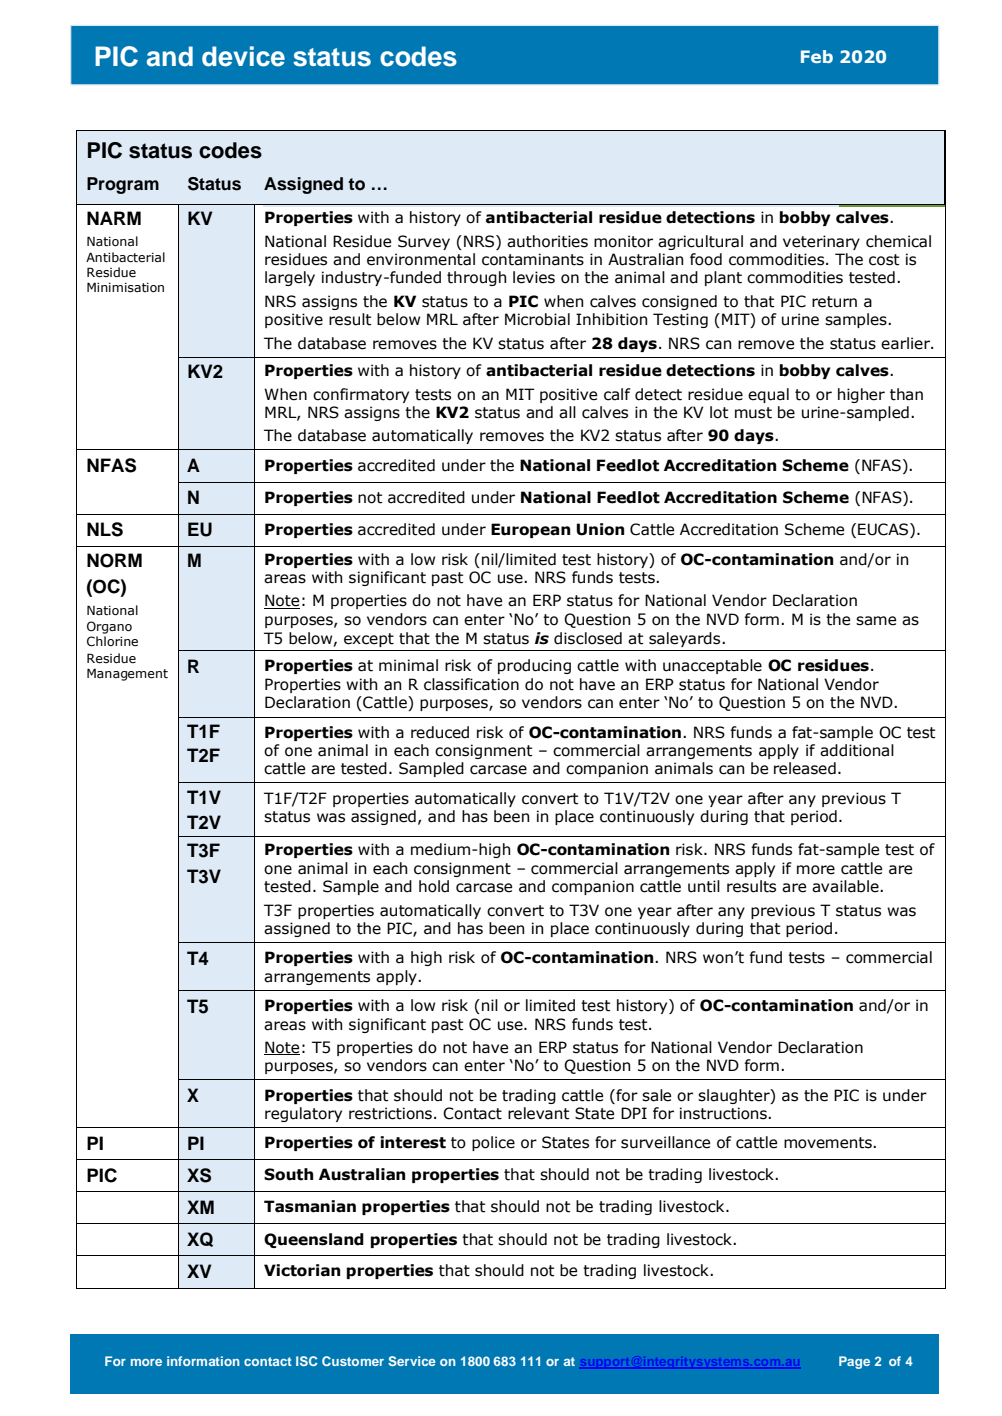 The width and height of the screenshot is (1002, 1416). I want to click on Service, so click(412, 1361).
